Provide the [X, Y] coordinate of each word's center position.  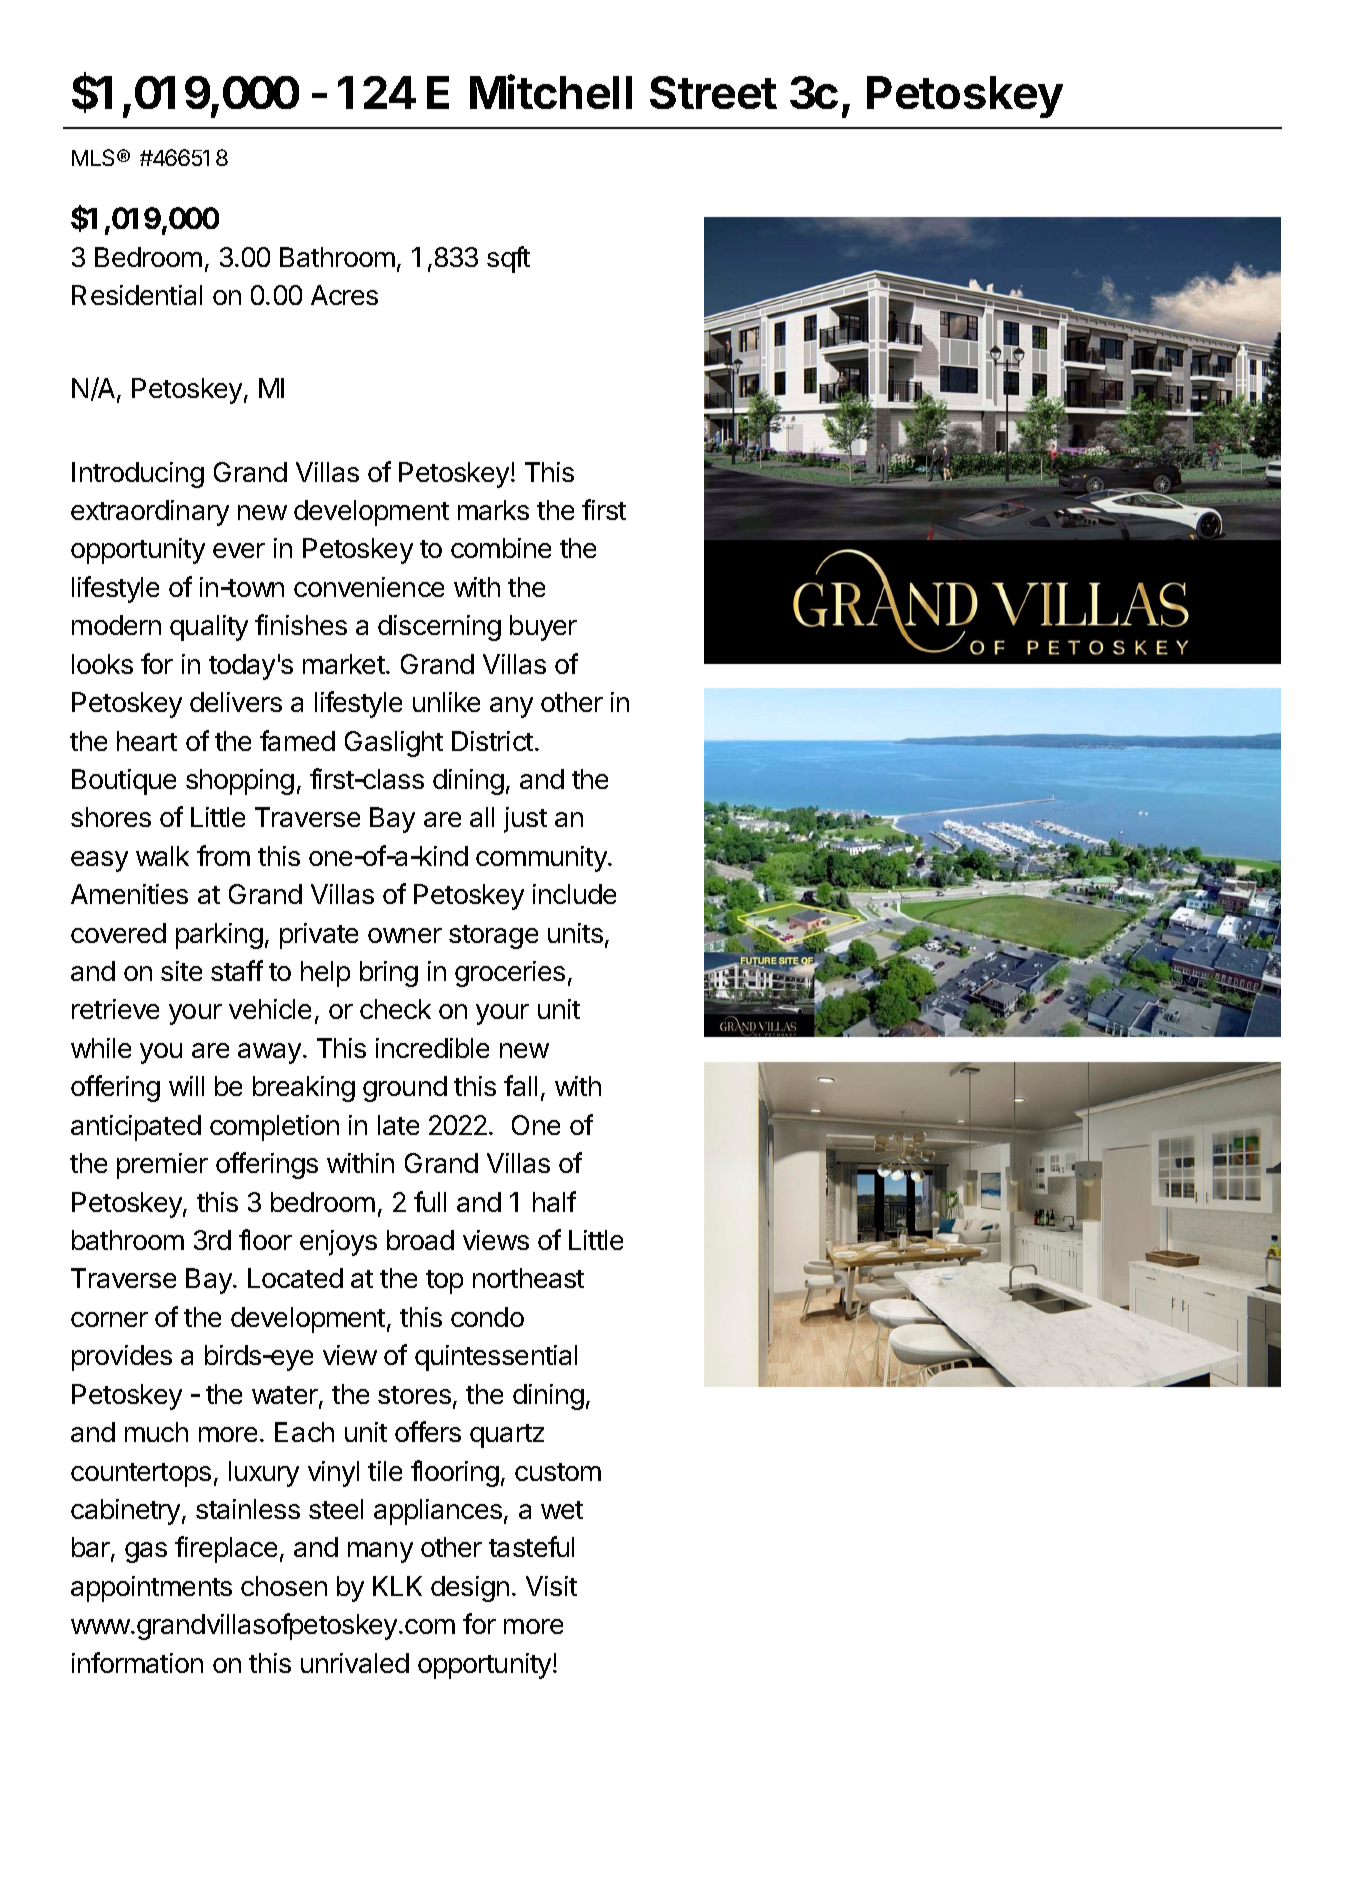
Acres [344, 295]
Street [713, 92]
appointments [151, 1589]
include [574, 894]
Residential [137, 295]
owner [405, 935]
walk [162, 856]
